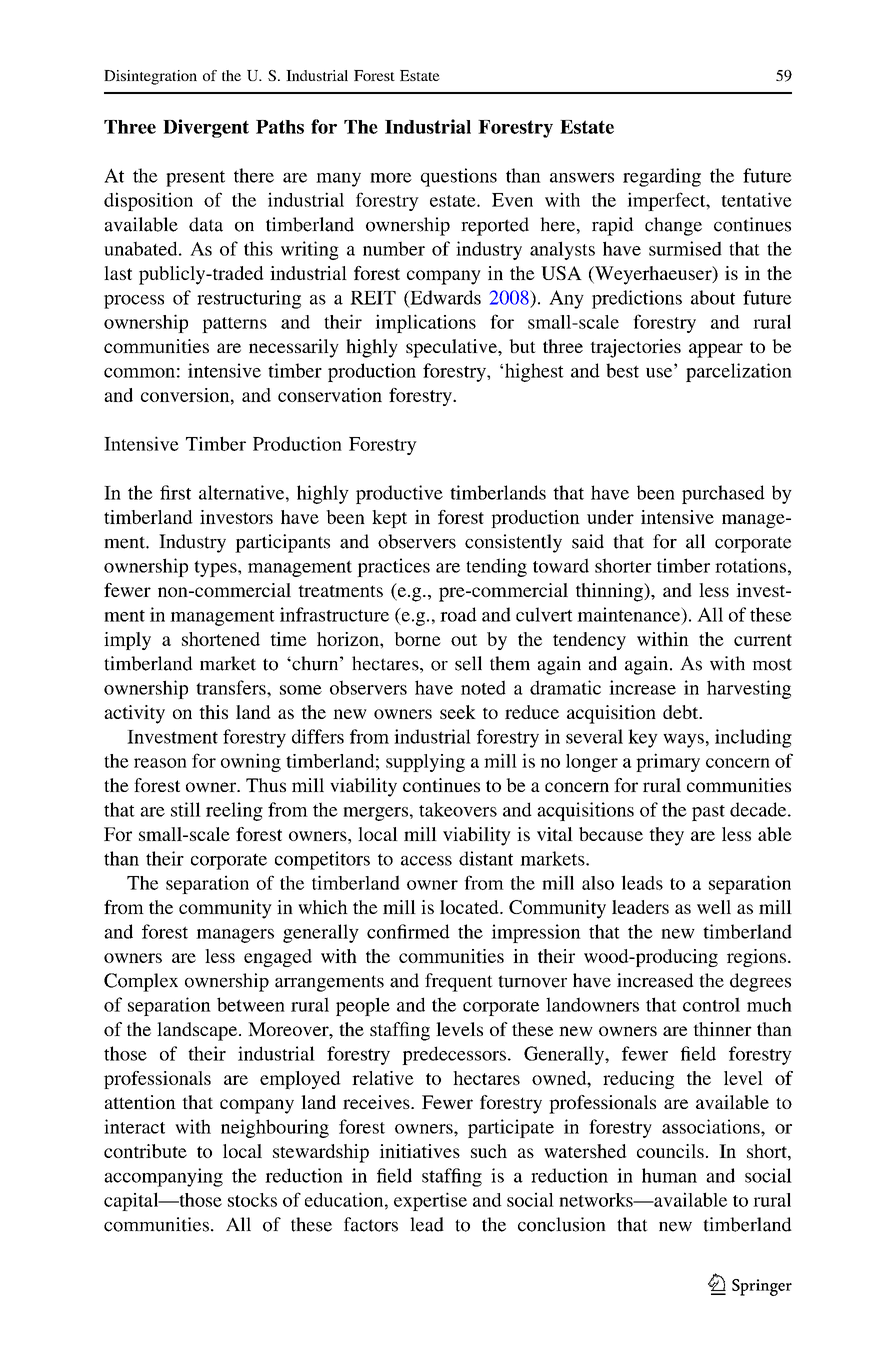 This screenshot has width=896, height=1359. I want to click on stocks, so click(252, 1200).
